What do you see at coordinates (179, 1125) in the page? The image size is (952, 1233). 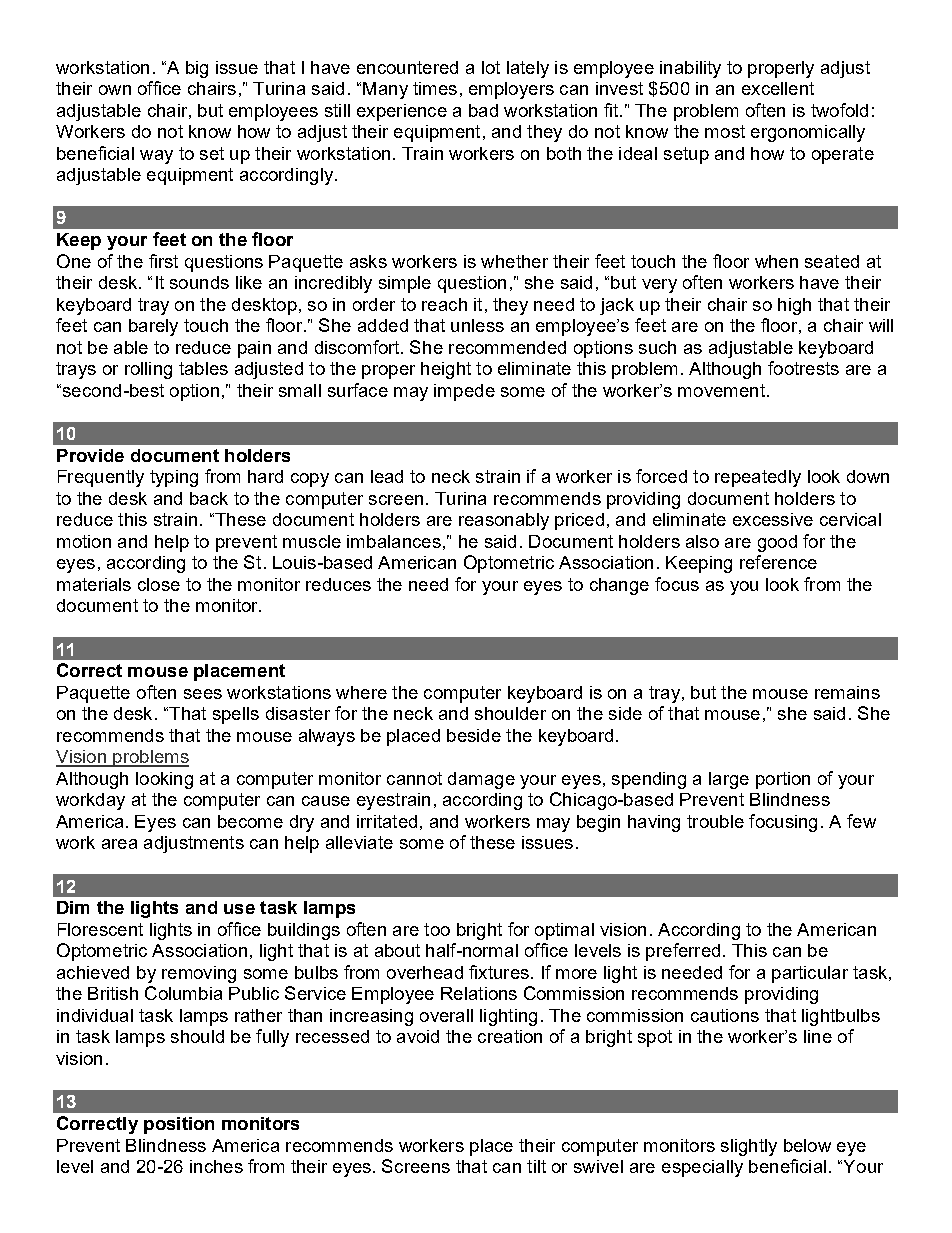 I see `position` at bounding box center [179, 1125].
